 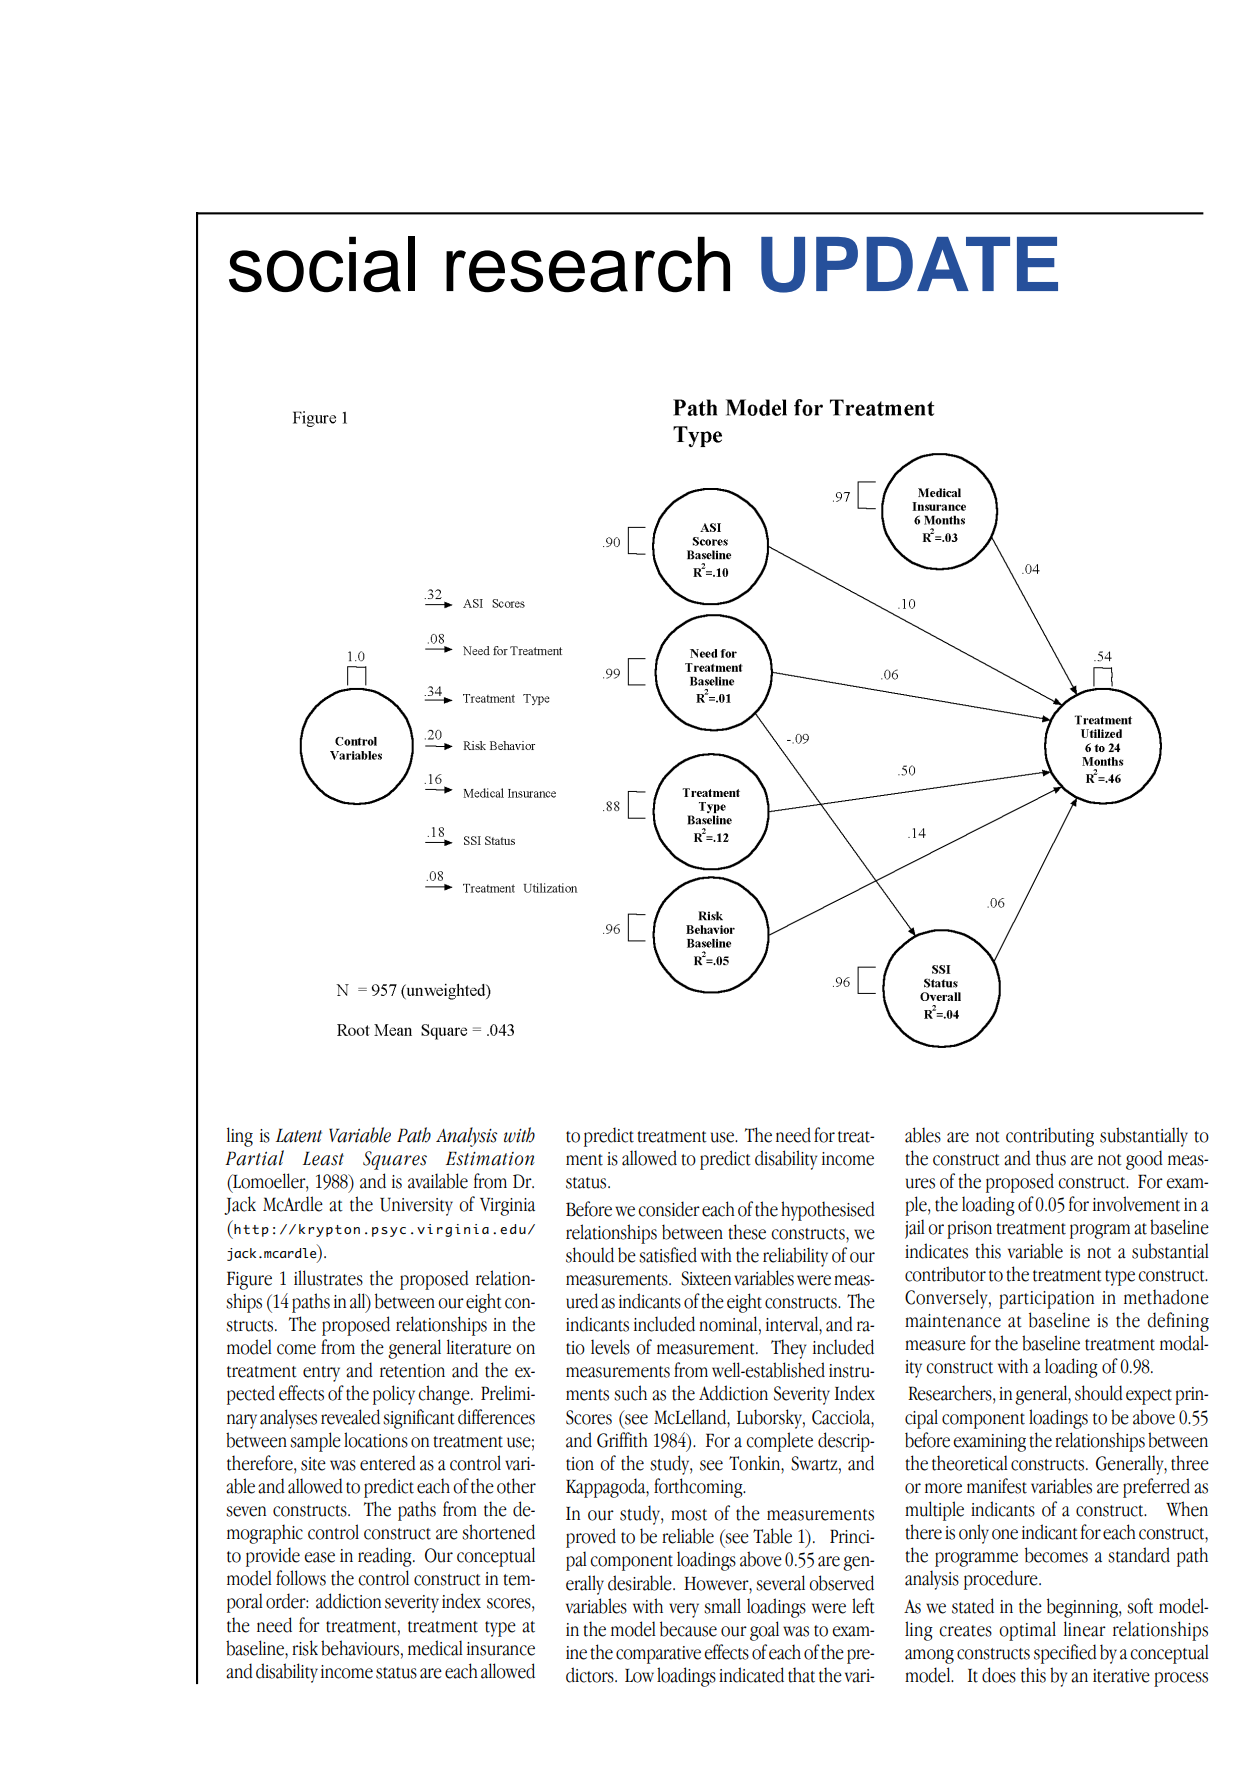 I want to click on behaviours, so click(x=360, y=1648).
